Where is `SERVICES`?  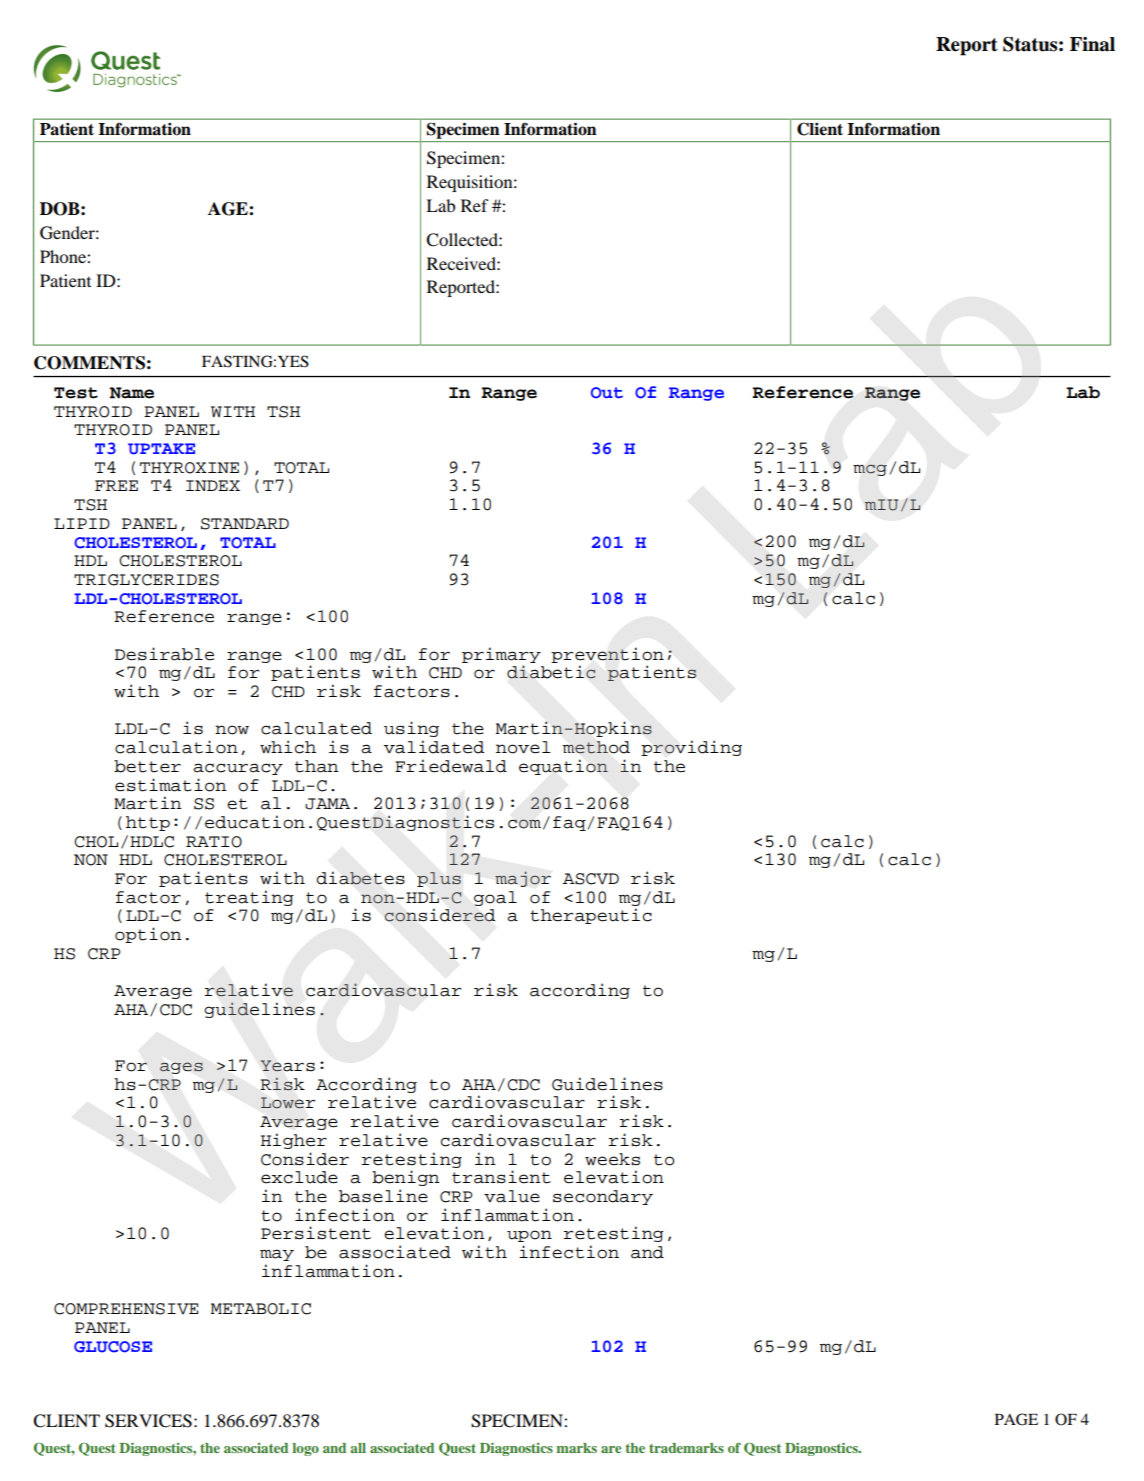 SERVICES is located at coordinates (148, 1421).
